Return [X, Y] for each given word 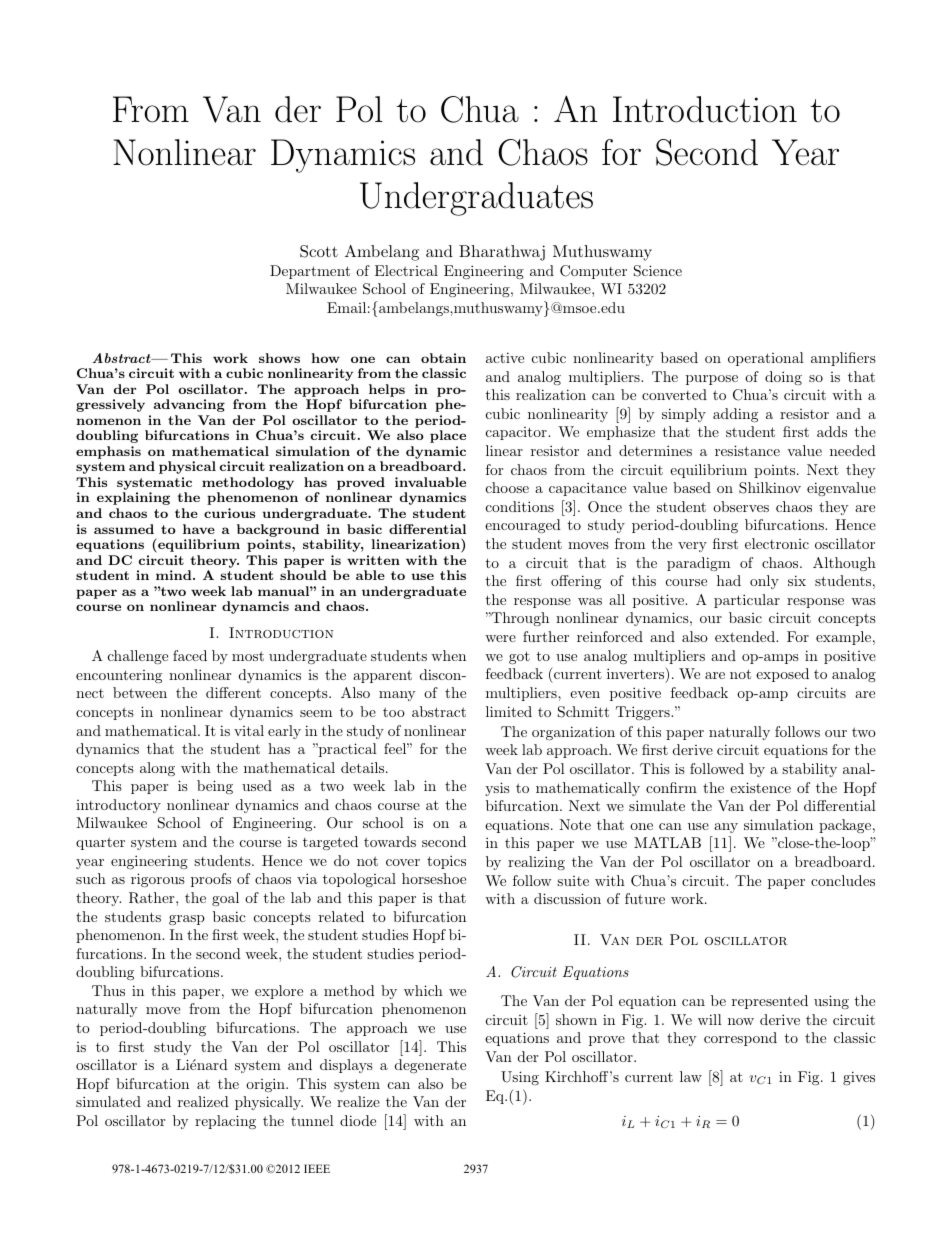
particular [747, 601]
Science [658, 271]
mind [175, 575]
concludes [843, 880]
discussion [567, 898]
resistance [747, 450]
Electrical [406, 270]
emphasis [108, 452]
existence [760, 787]
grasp [187, 920]
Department [310, 272]
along [157, 769]
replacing [225, 1122]
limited [509, 711]
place [448, 436]
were [500, 638]
